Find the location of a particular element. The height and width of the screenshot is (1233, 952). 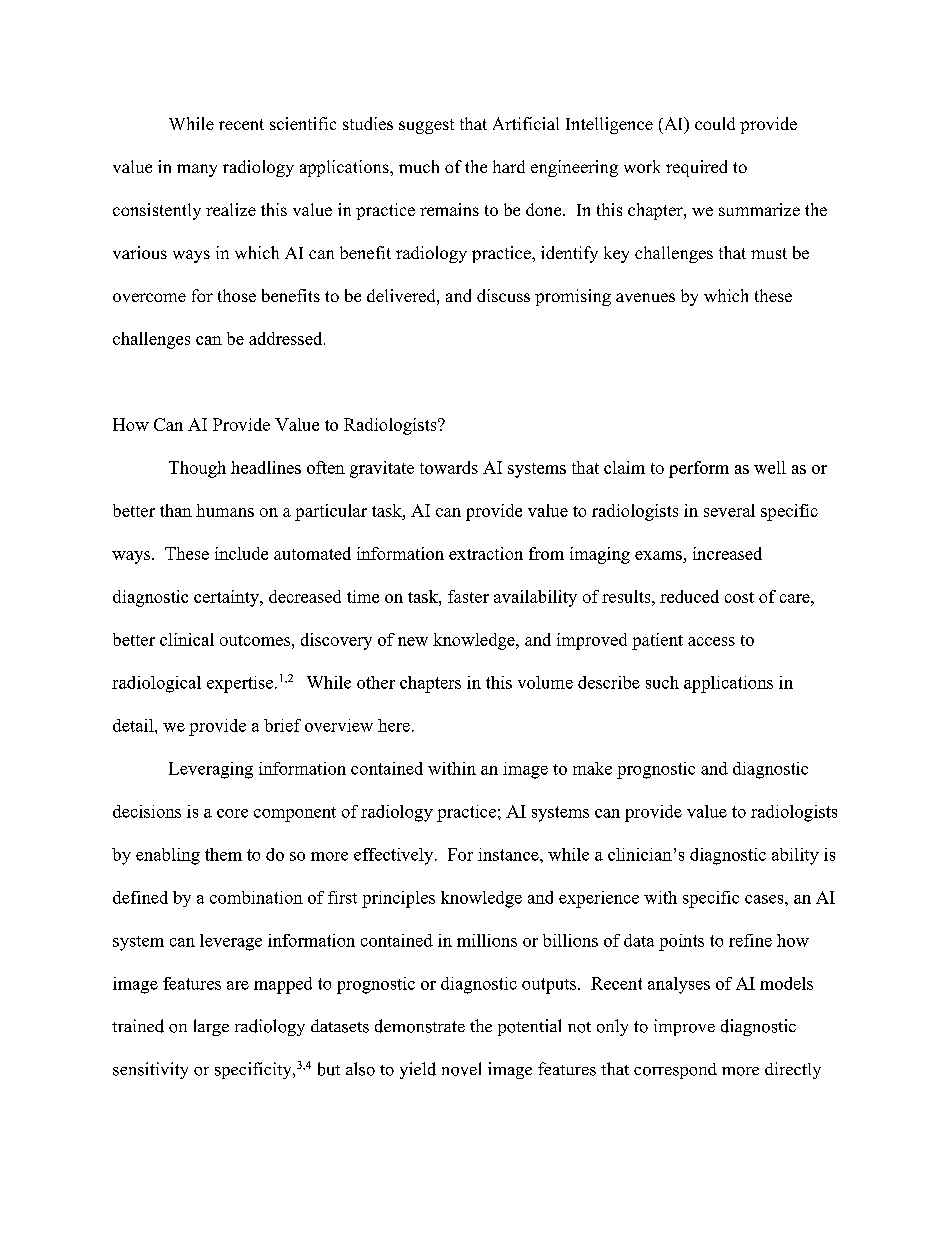

perform is located at coordinates (699, 469).
